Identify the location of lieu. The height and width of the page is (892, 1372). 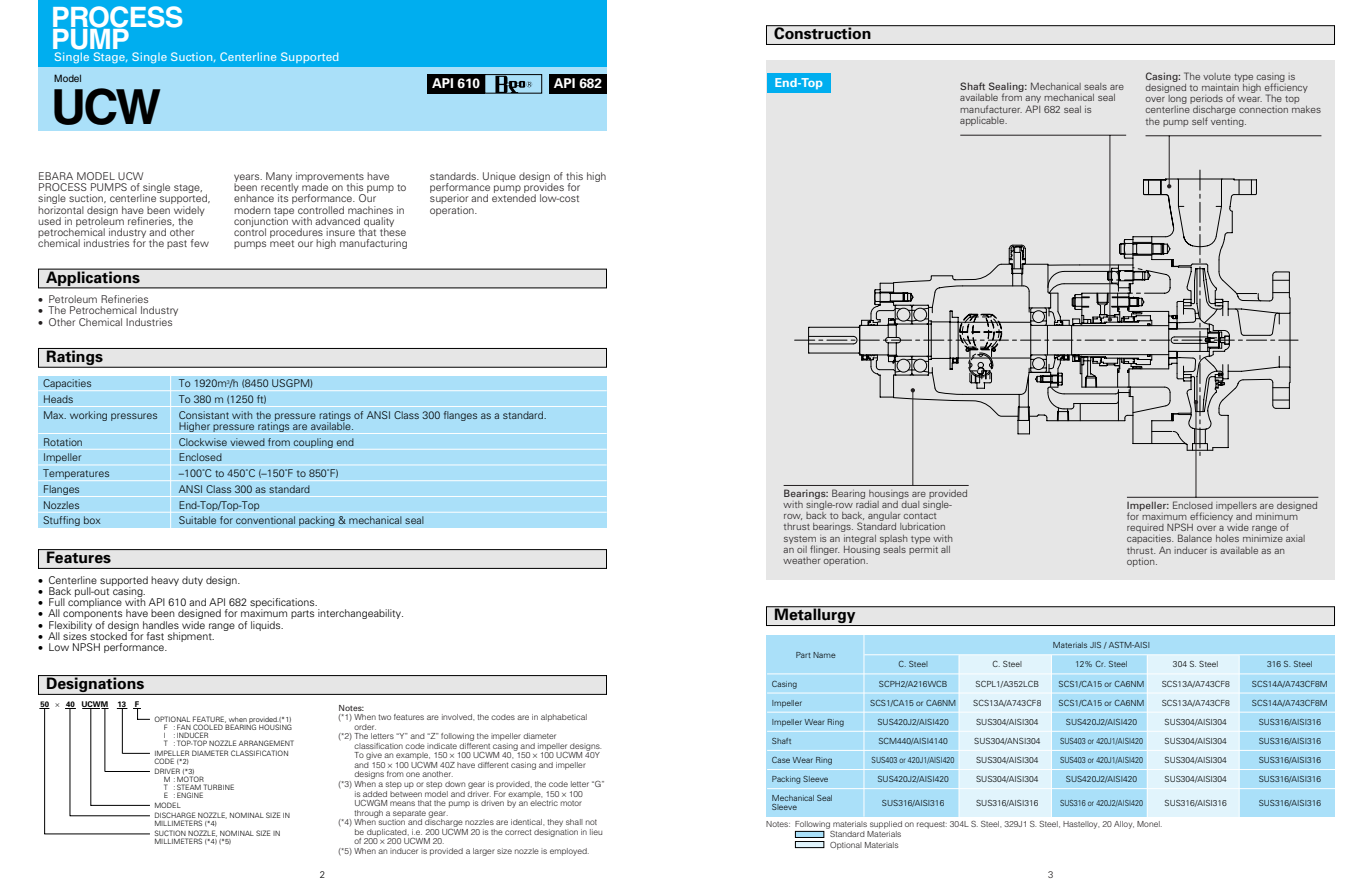
(596, 832).
